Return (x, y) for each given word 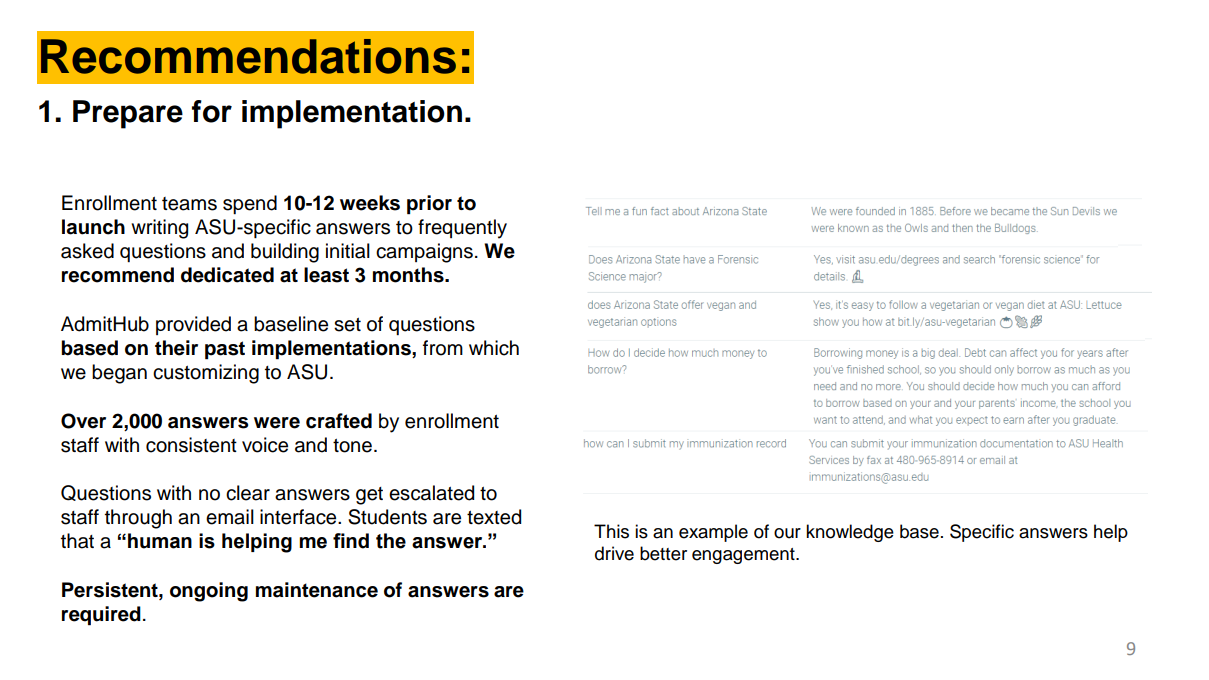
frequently (462, 229)
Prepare (128, 114)
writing (159, 229)
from (443, 348)
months (409, 275)
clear (248, 493)
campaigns (424, 253)
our (787, 533)
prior (429, 205)
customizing (206, 374)
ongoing (209, 592)
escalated (431, 493)
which (494, 348)
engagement (744, 556)
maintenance (317, 590)
